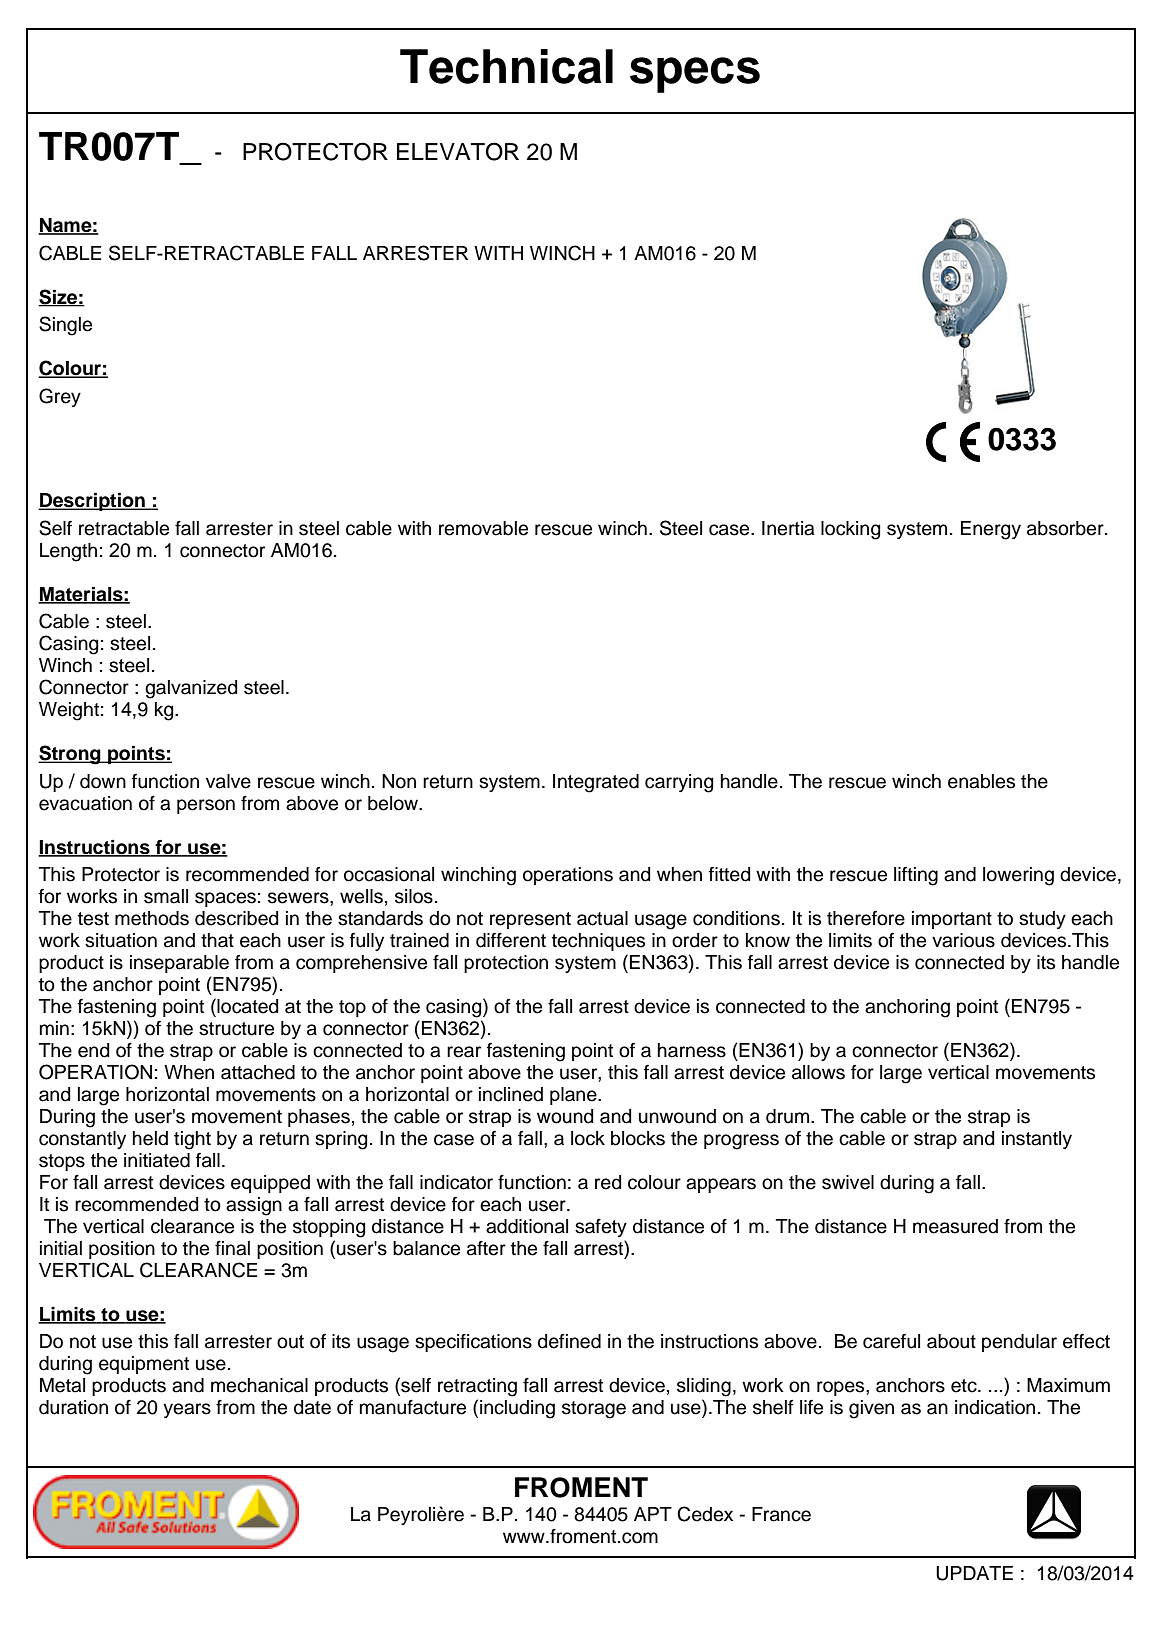 The image size is (1161, 1644). What do you see at coordinates (995, 1407) in the page?
I see `indication` at bounding box center [995, 1407].
